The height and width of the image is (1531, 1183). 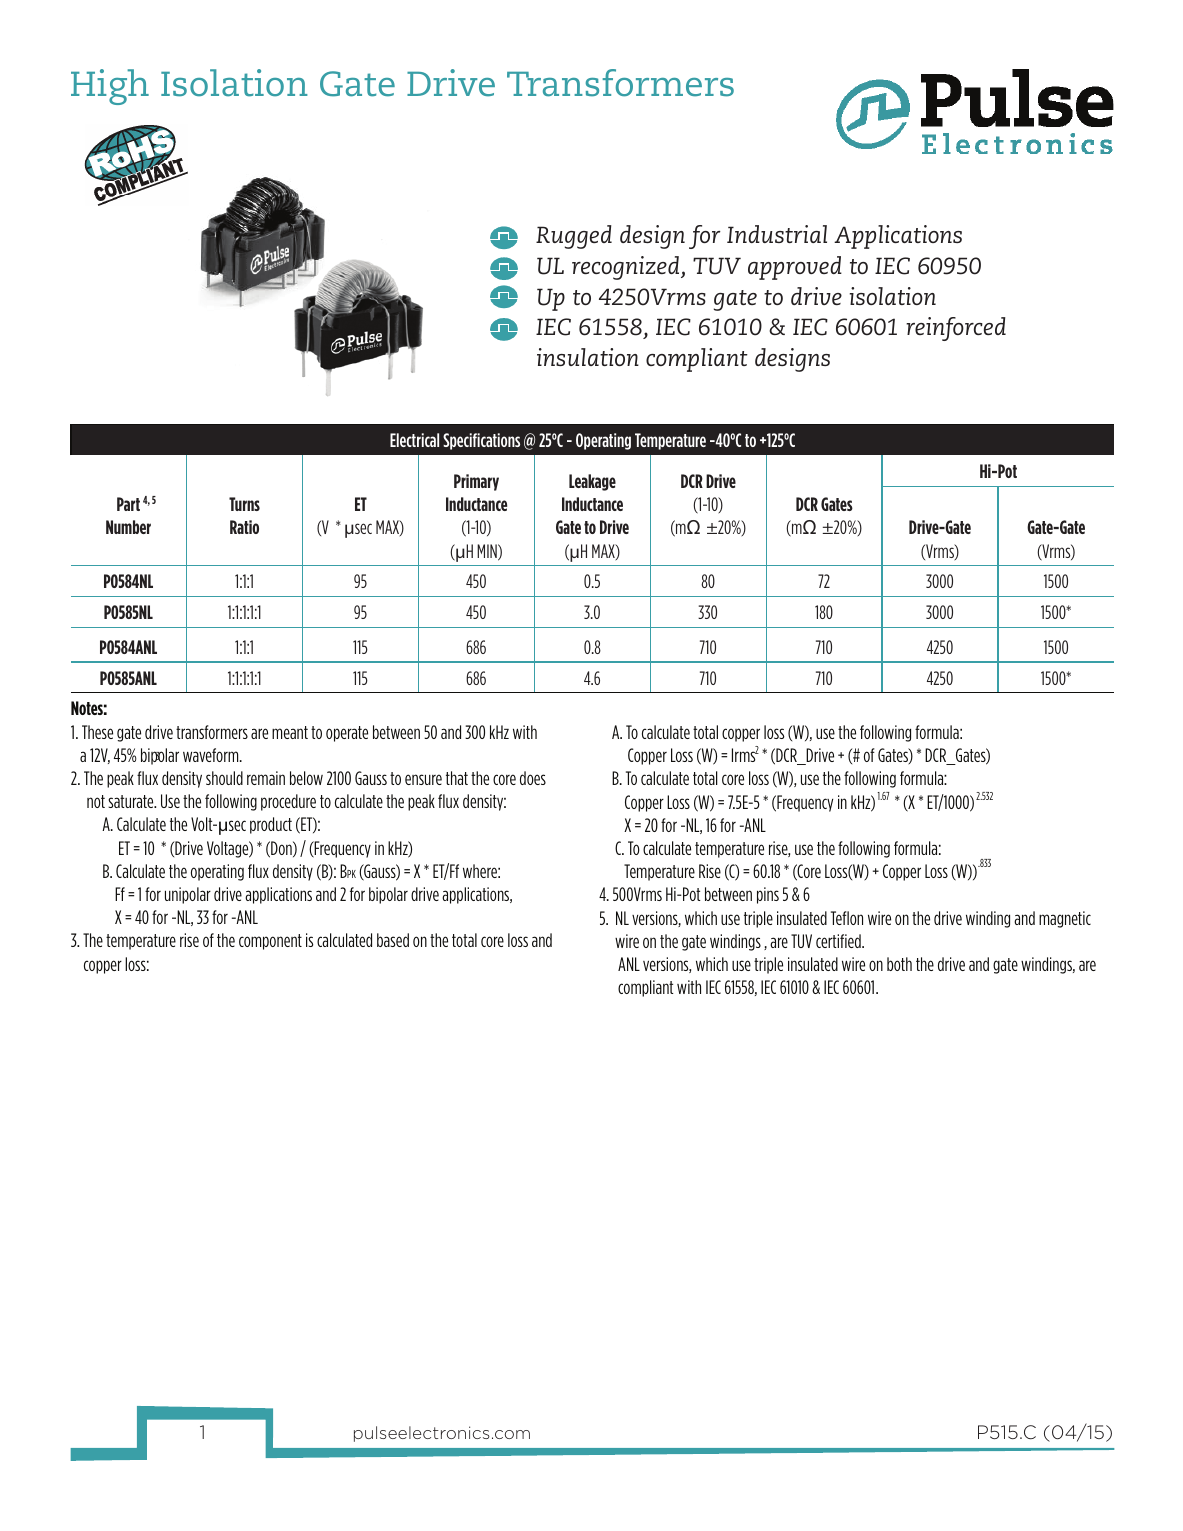 I want to click on insulation, so click(x=588, y=357).
